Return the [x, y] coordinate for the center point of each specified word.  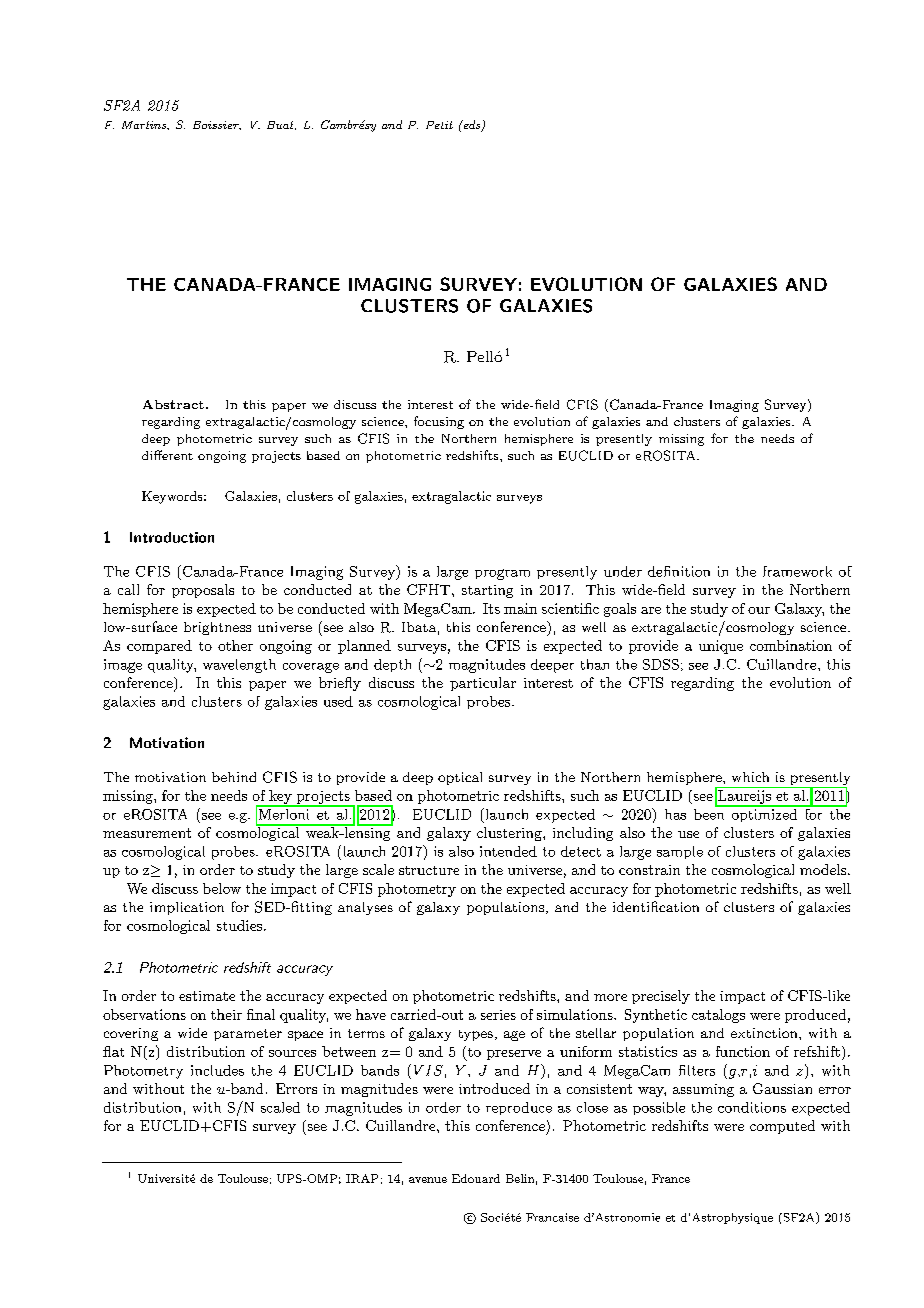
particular [483, 684]
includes [217, 1070]
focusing [439, 422]
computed [782, 1127]
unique [721, 647]
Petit [439, 125]
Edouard [476, 1178]
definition [679, 571]
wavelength [239, 666]
